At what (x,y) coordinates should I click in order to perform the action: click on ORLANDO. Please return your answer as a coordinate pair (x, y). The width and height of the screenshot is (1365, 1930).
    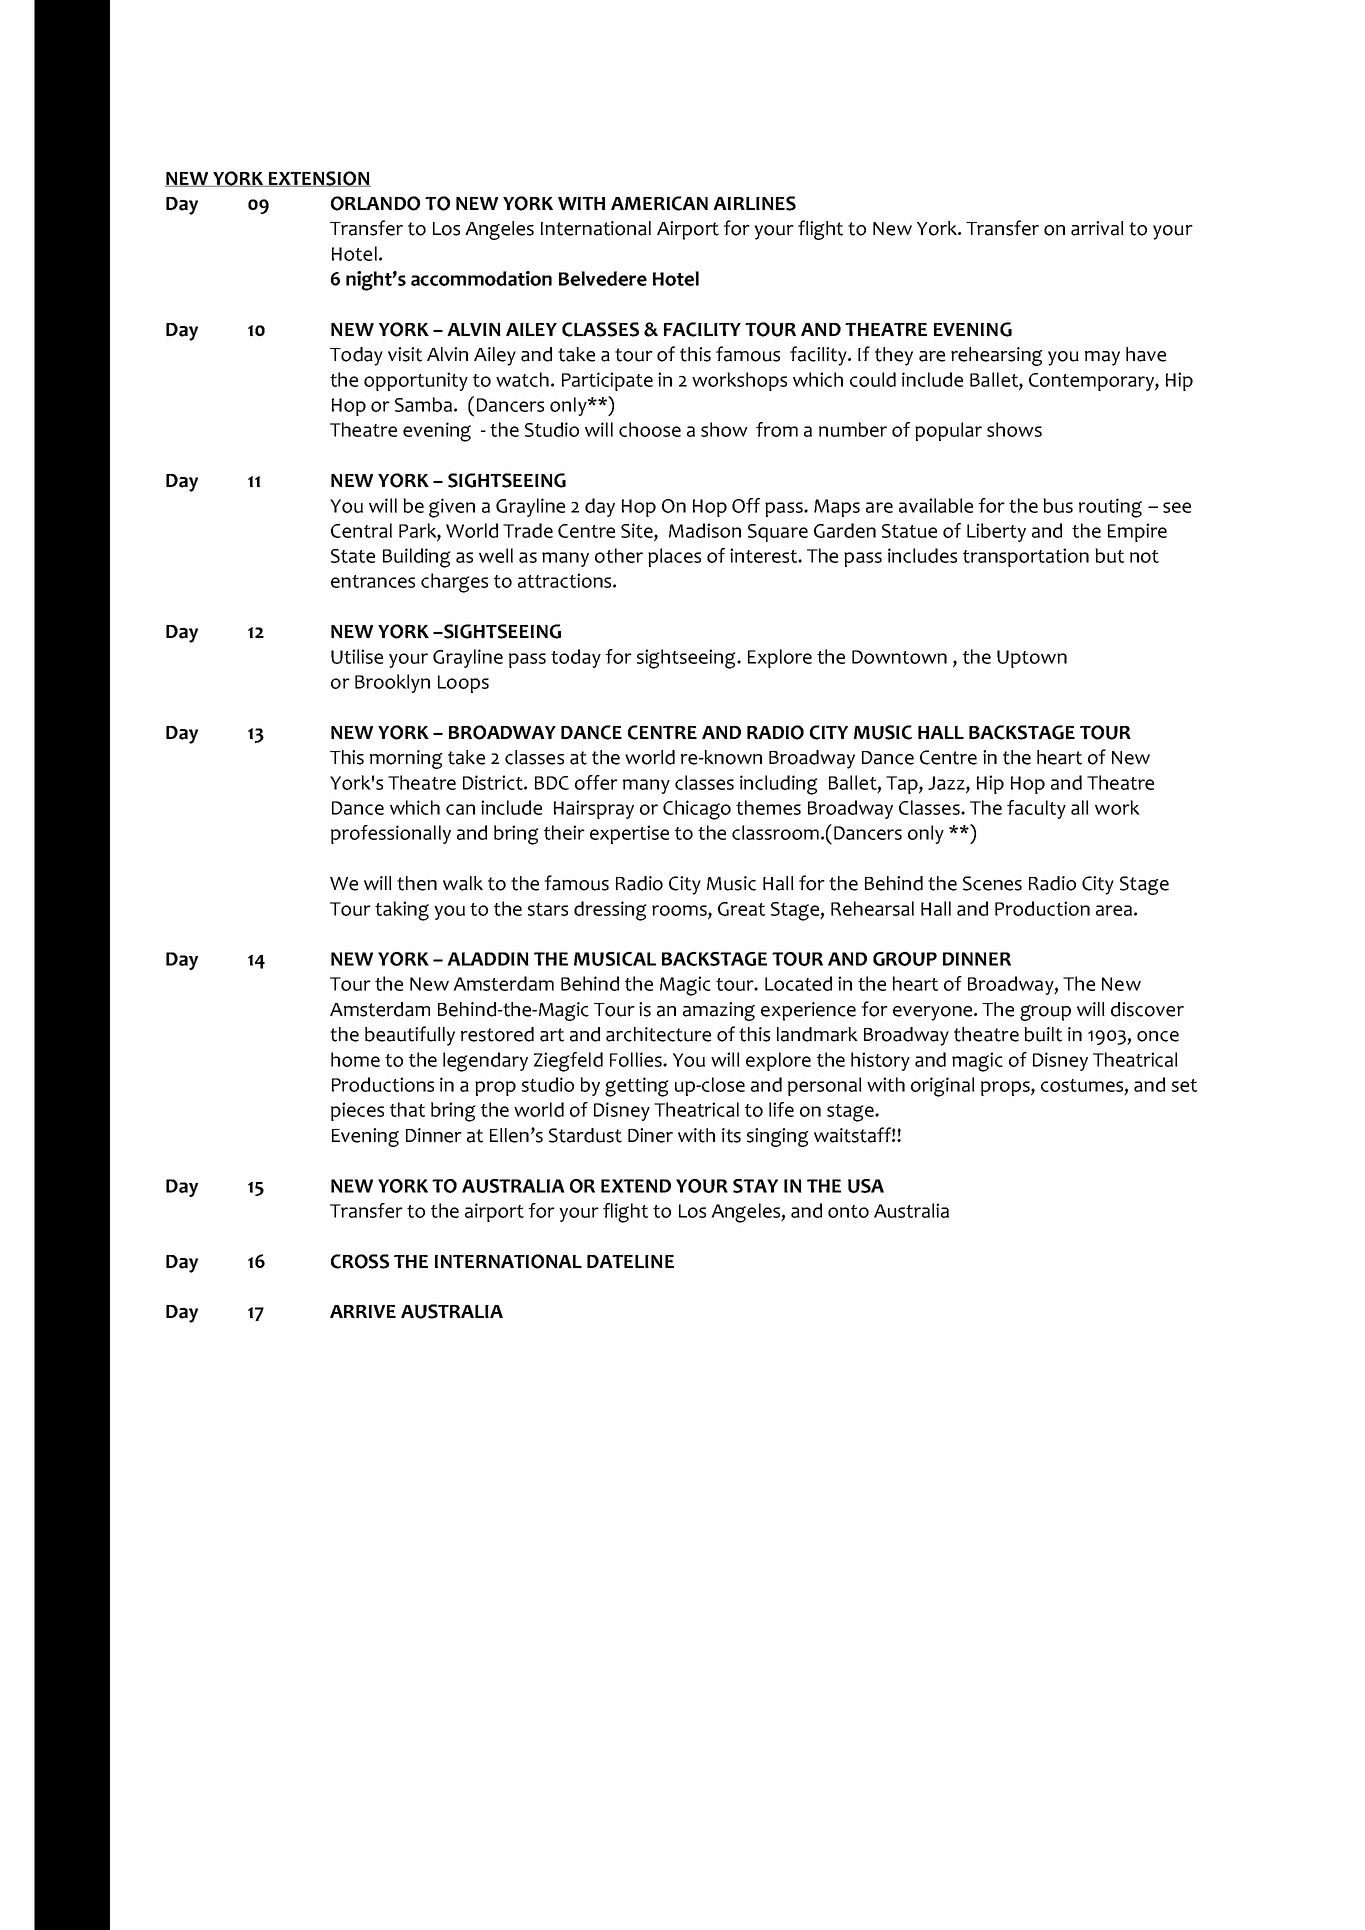
    Looking at the image, I should click on (375, 203).
